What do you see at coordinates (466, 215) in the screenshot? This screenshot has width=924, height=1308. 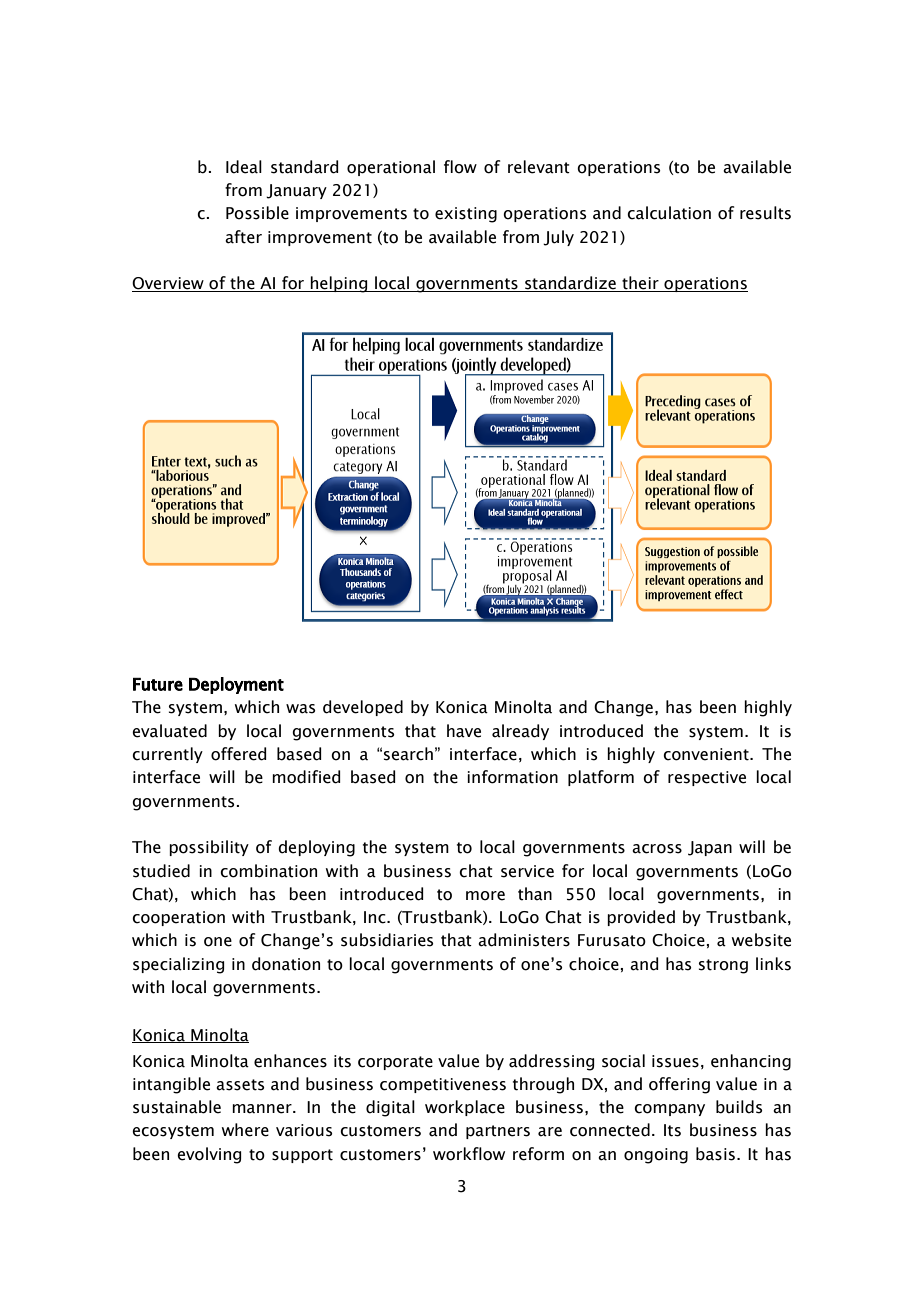 I see `existing` at bounding box center [466, 215].
